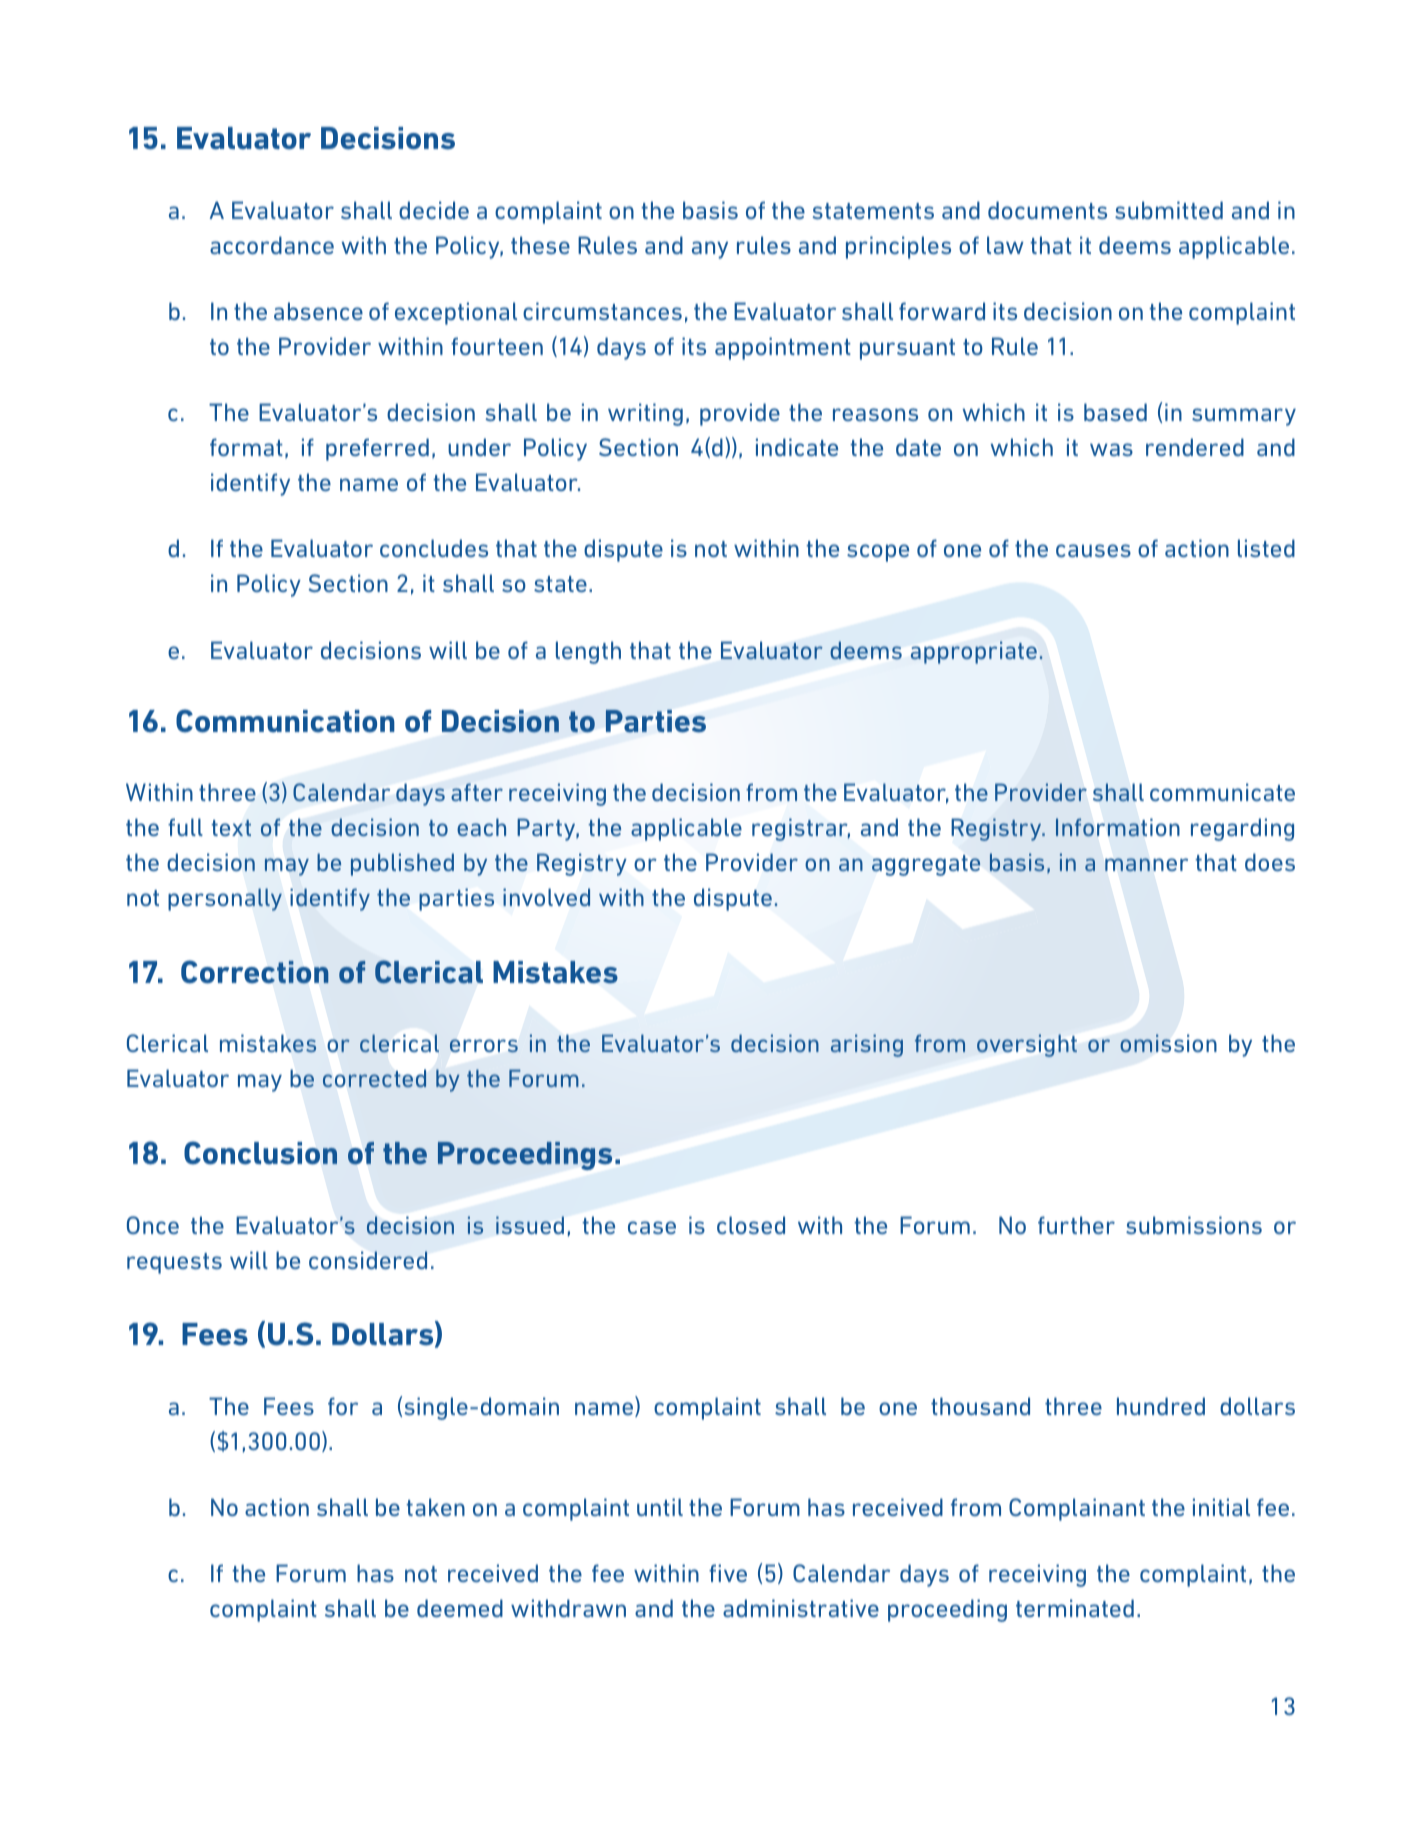 The image size is (1422, 1841). Describe the element at coordinates (435, 1507) in the document. I see `taken` at that location.
